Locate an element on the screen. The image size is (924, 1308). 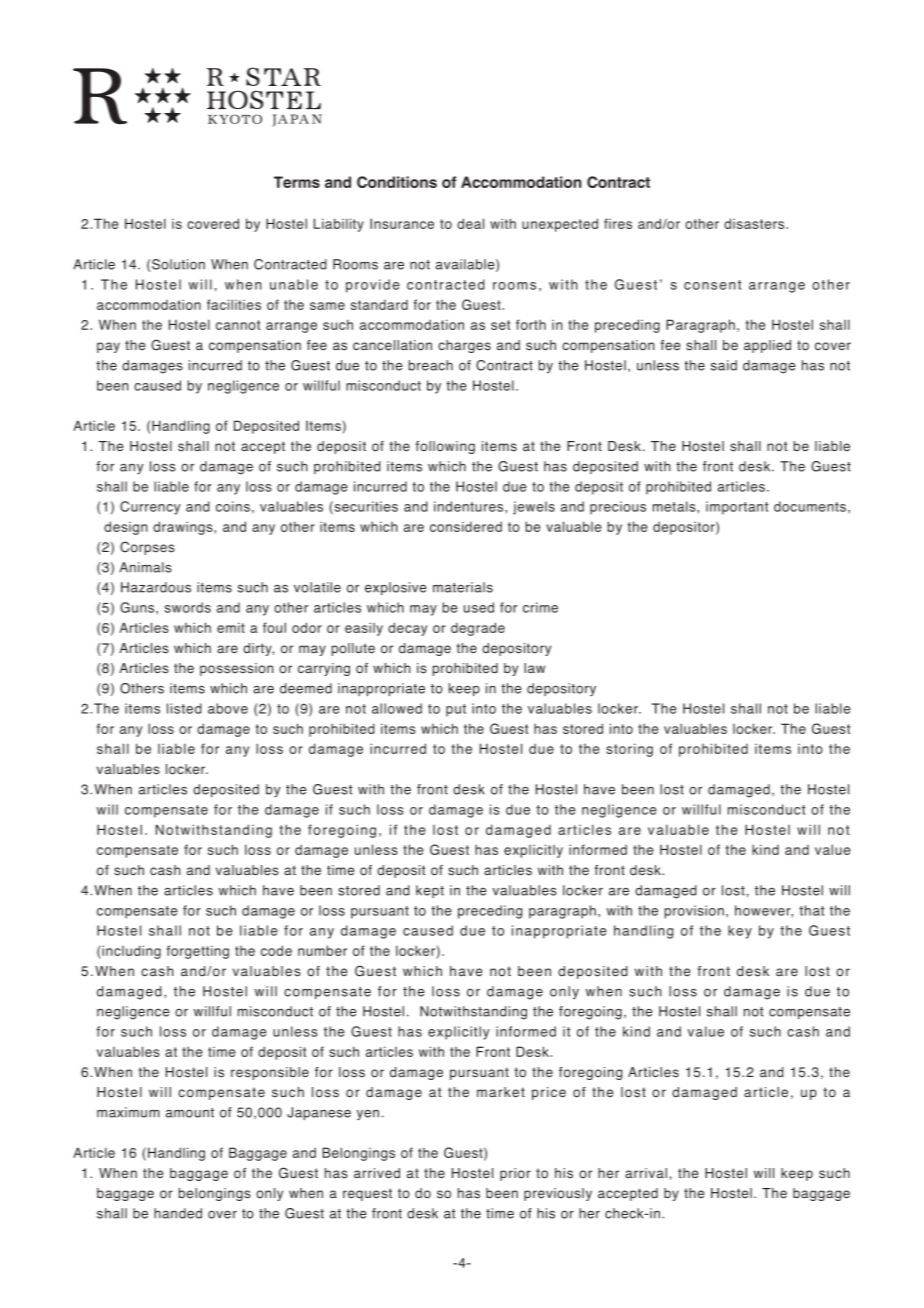
deal is located at coordinates (470, 223).
